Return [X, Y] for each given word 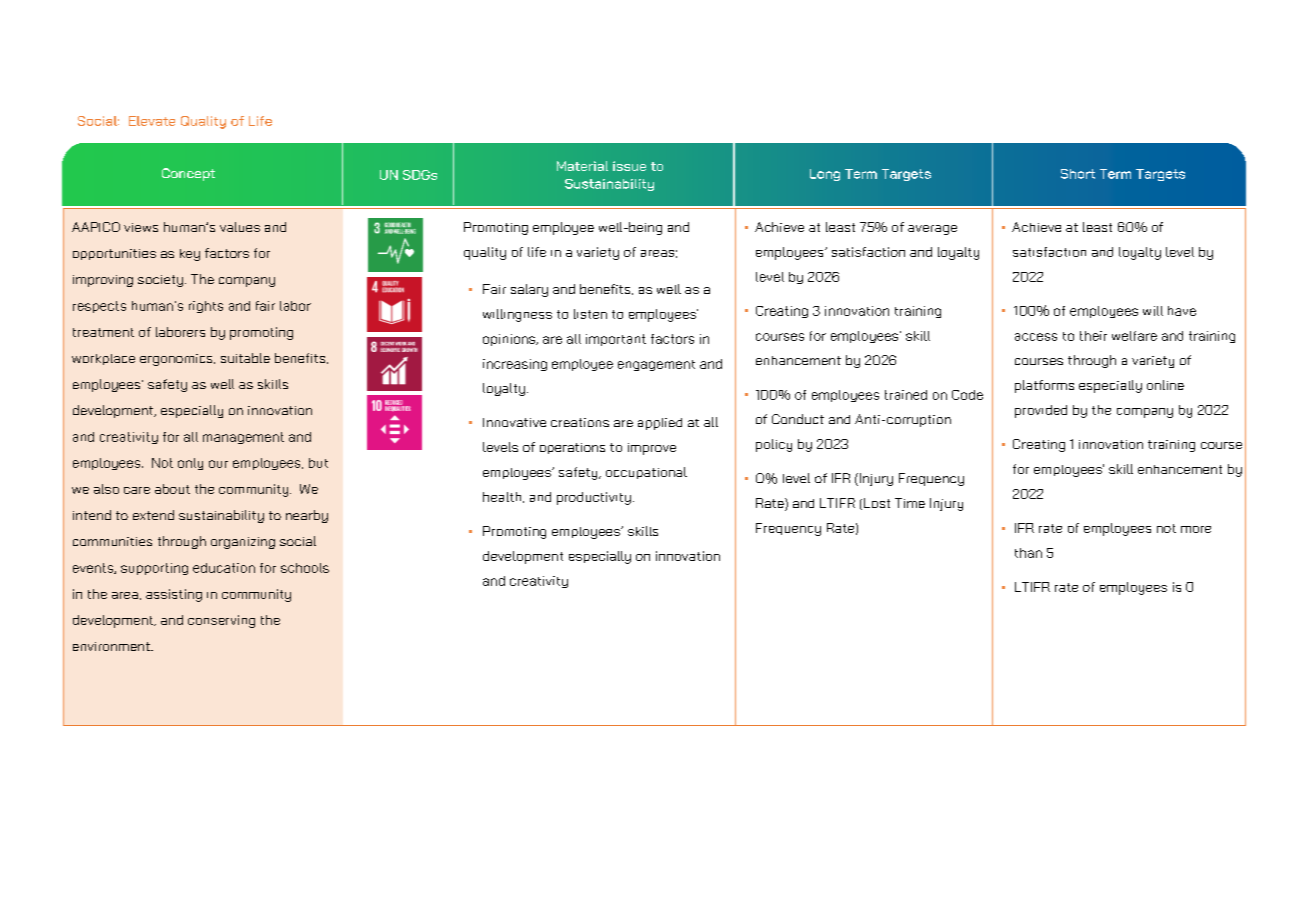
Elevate [152, 121]
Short [1078, 174]
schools [305, 568]
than [1028, 553]
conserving [221, 621]
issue [629, 166]
